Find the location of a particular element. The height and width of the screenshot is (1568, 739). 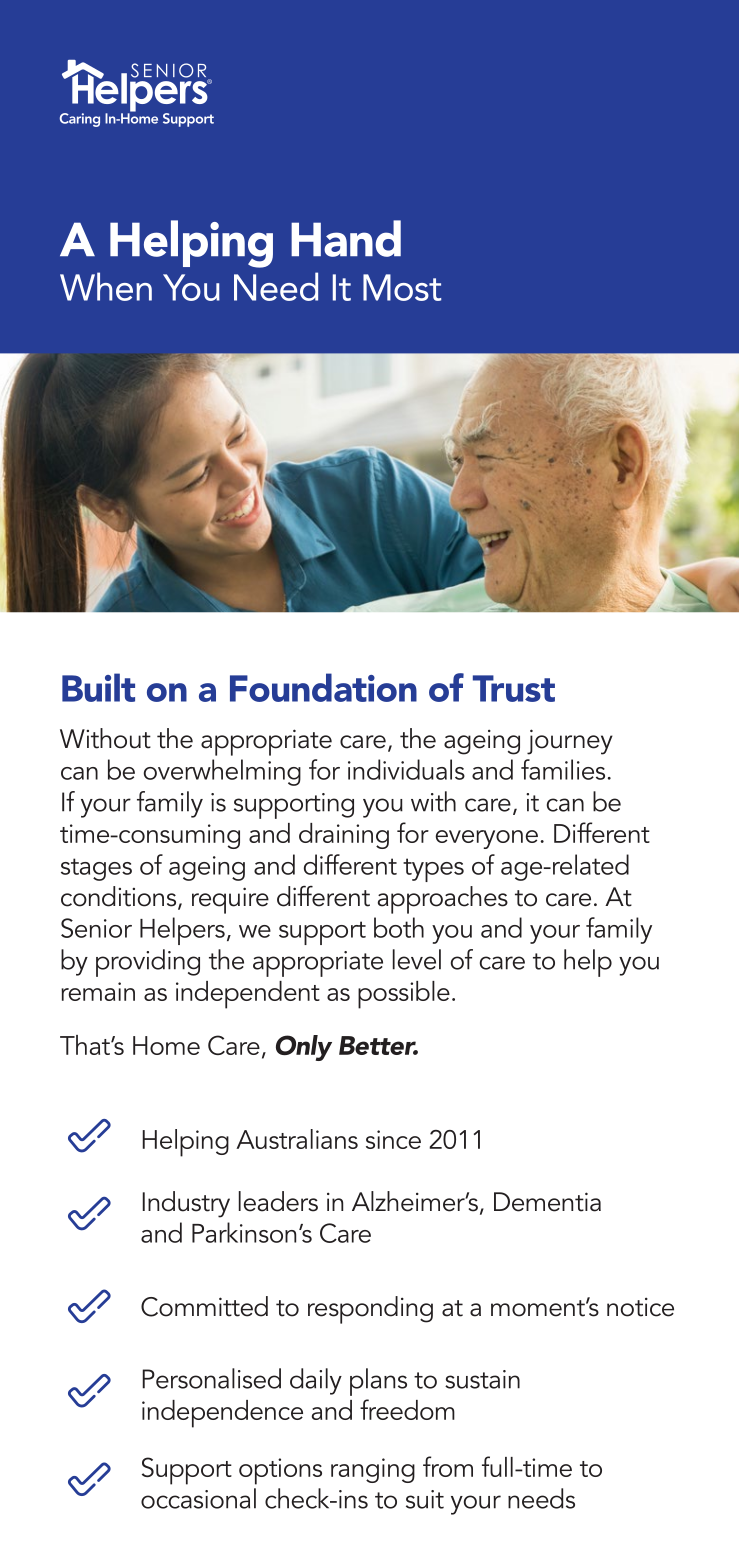

occasional is located at coordinates (198, 1498).
